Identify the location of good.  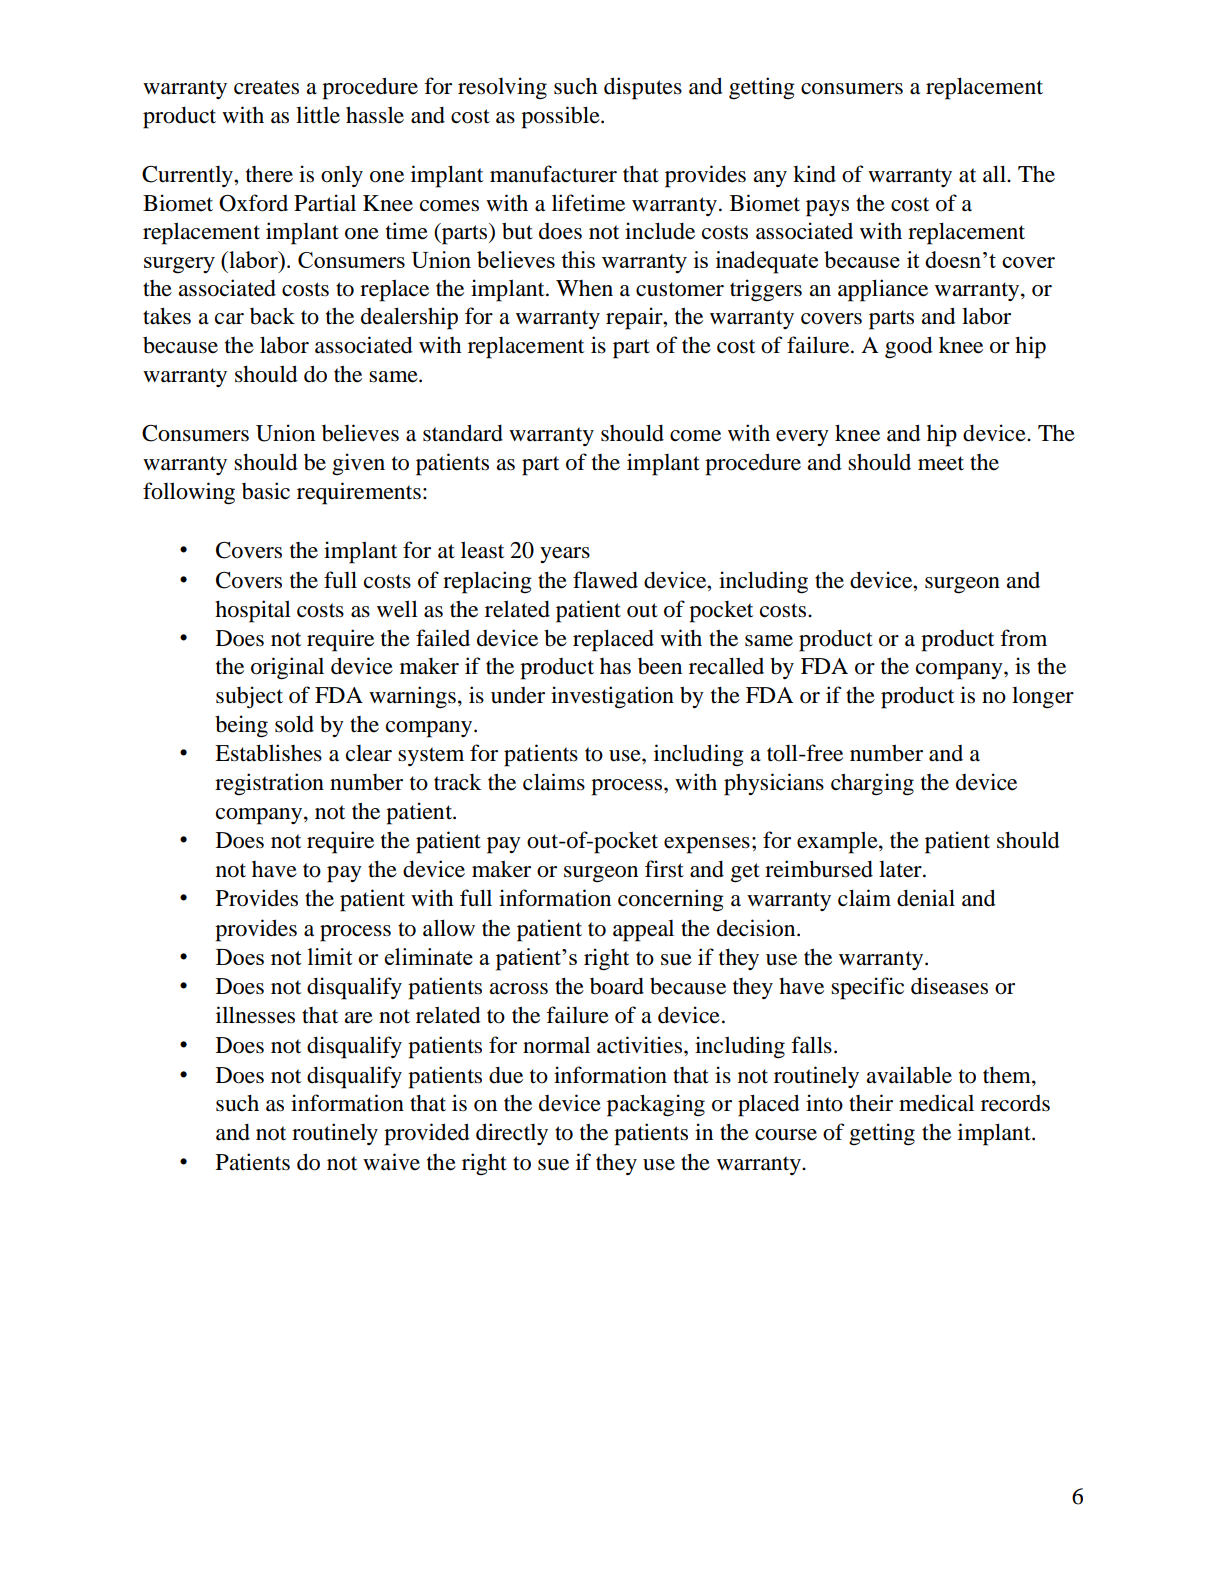
(908, 347).
